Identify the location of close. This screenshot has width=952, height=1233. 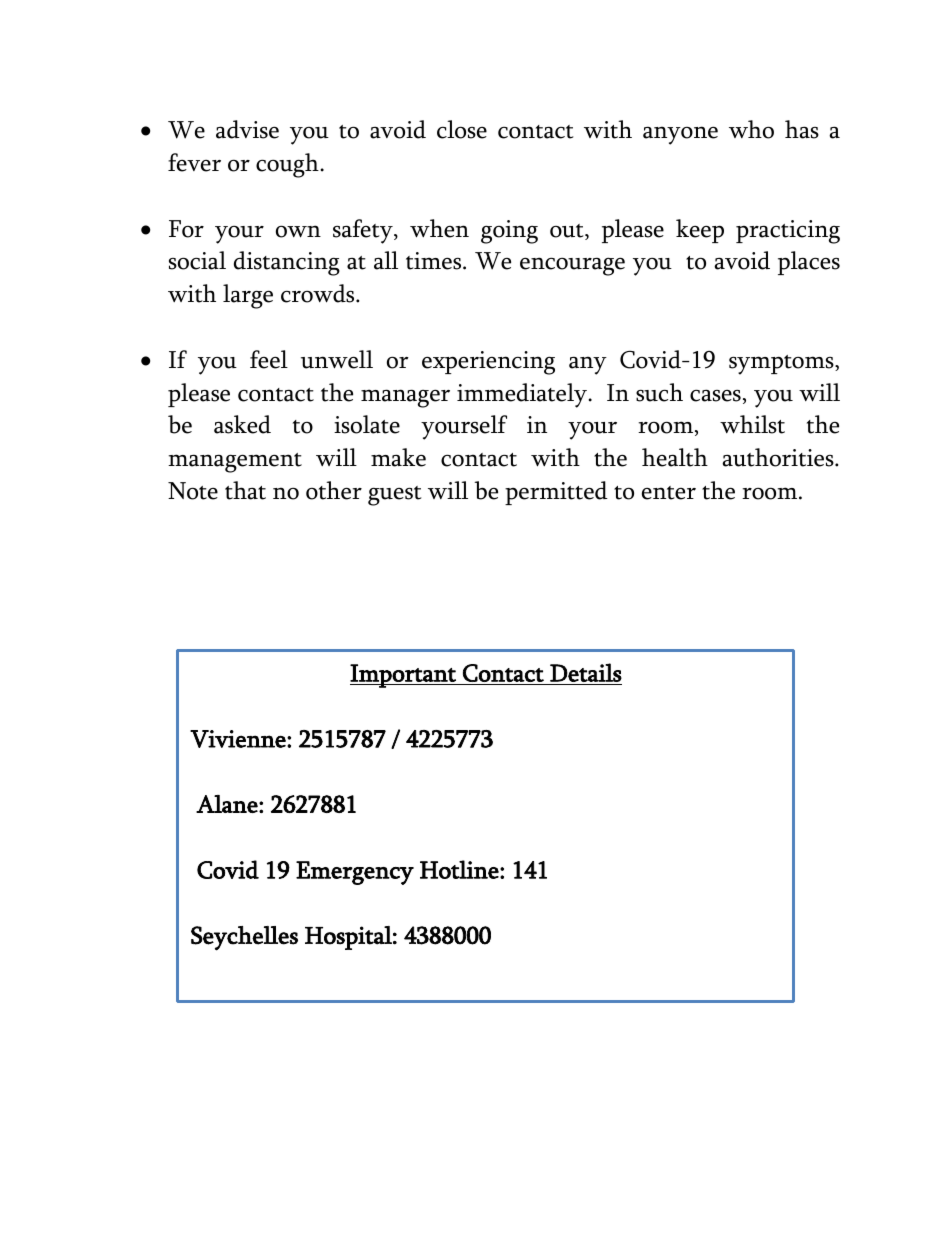
(462, 129).
